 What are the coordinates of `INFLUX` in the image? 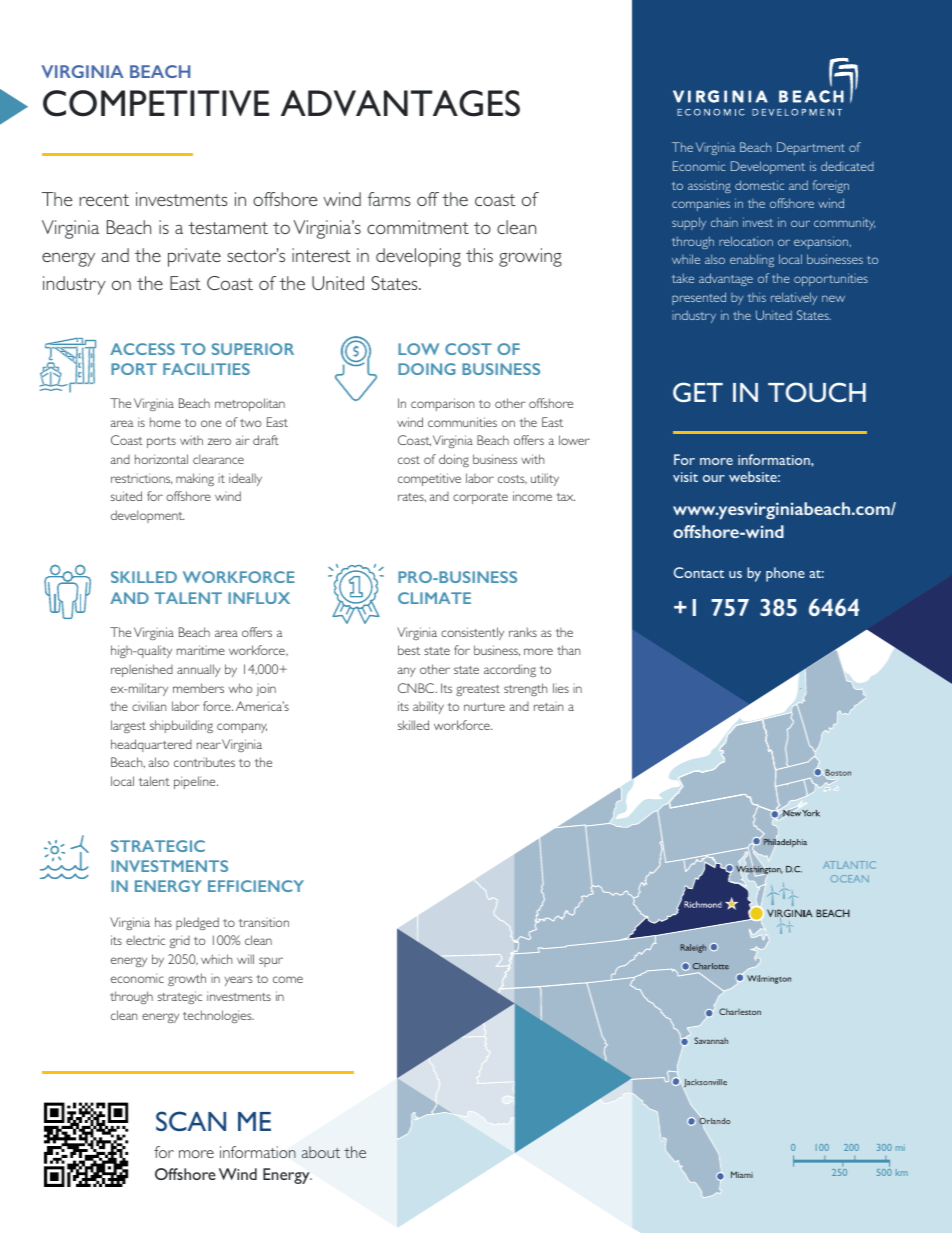 It's located at (259, 598).
